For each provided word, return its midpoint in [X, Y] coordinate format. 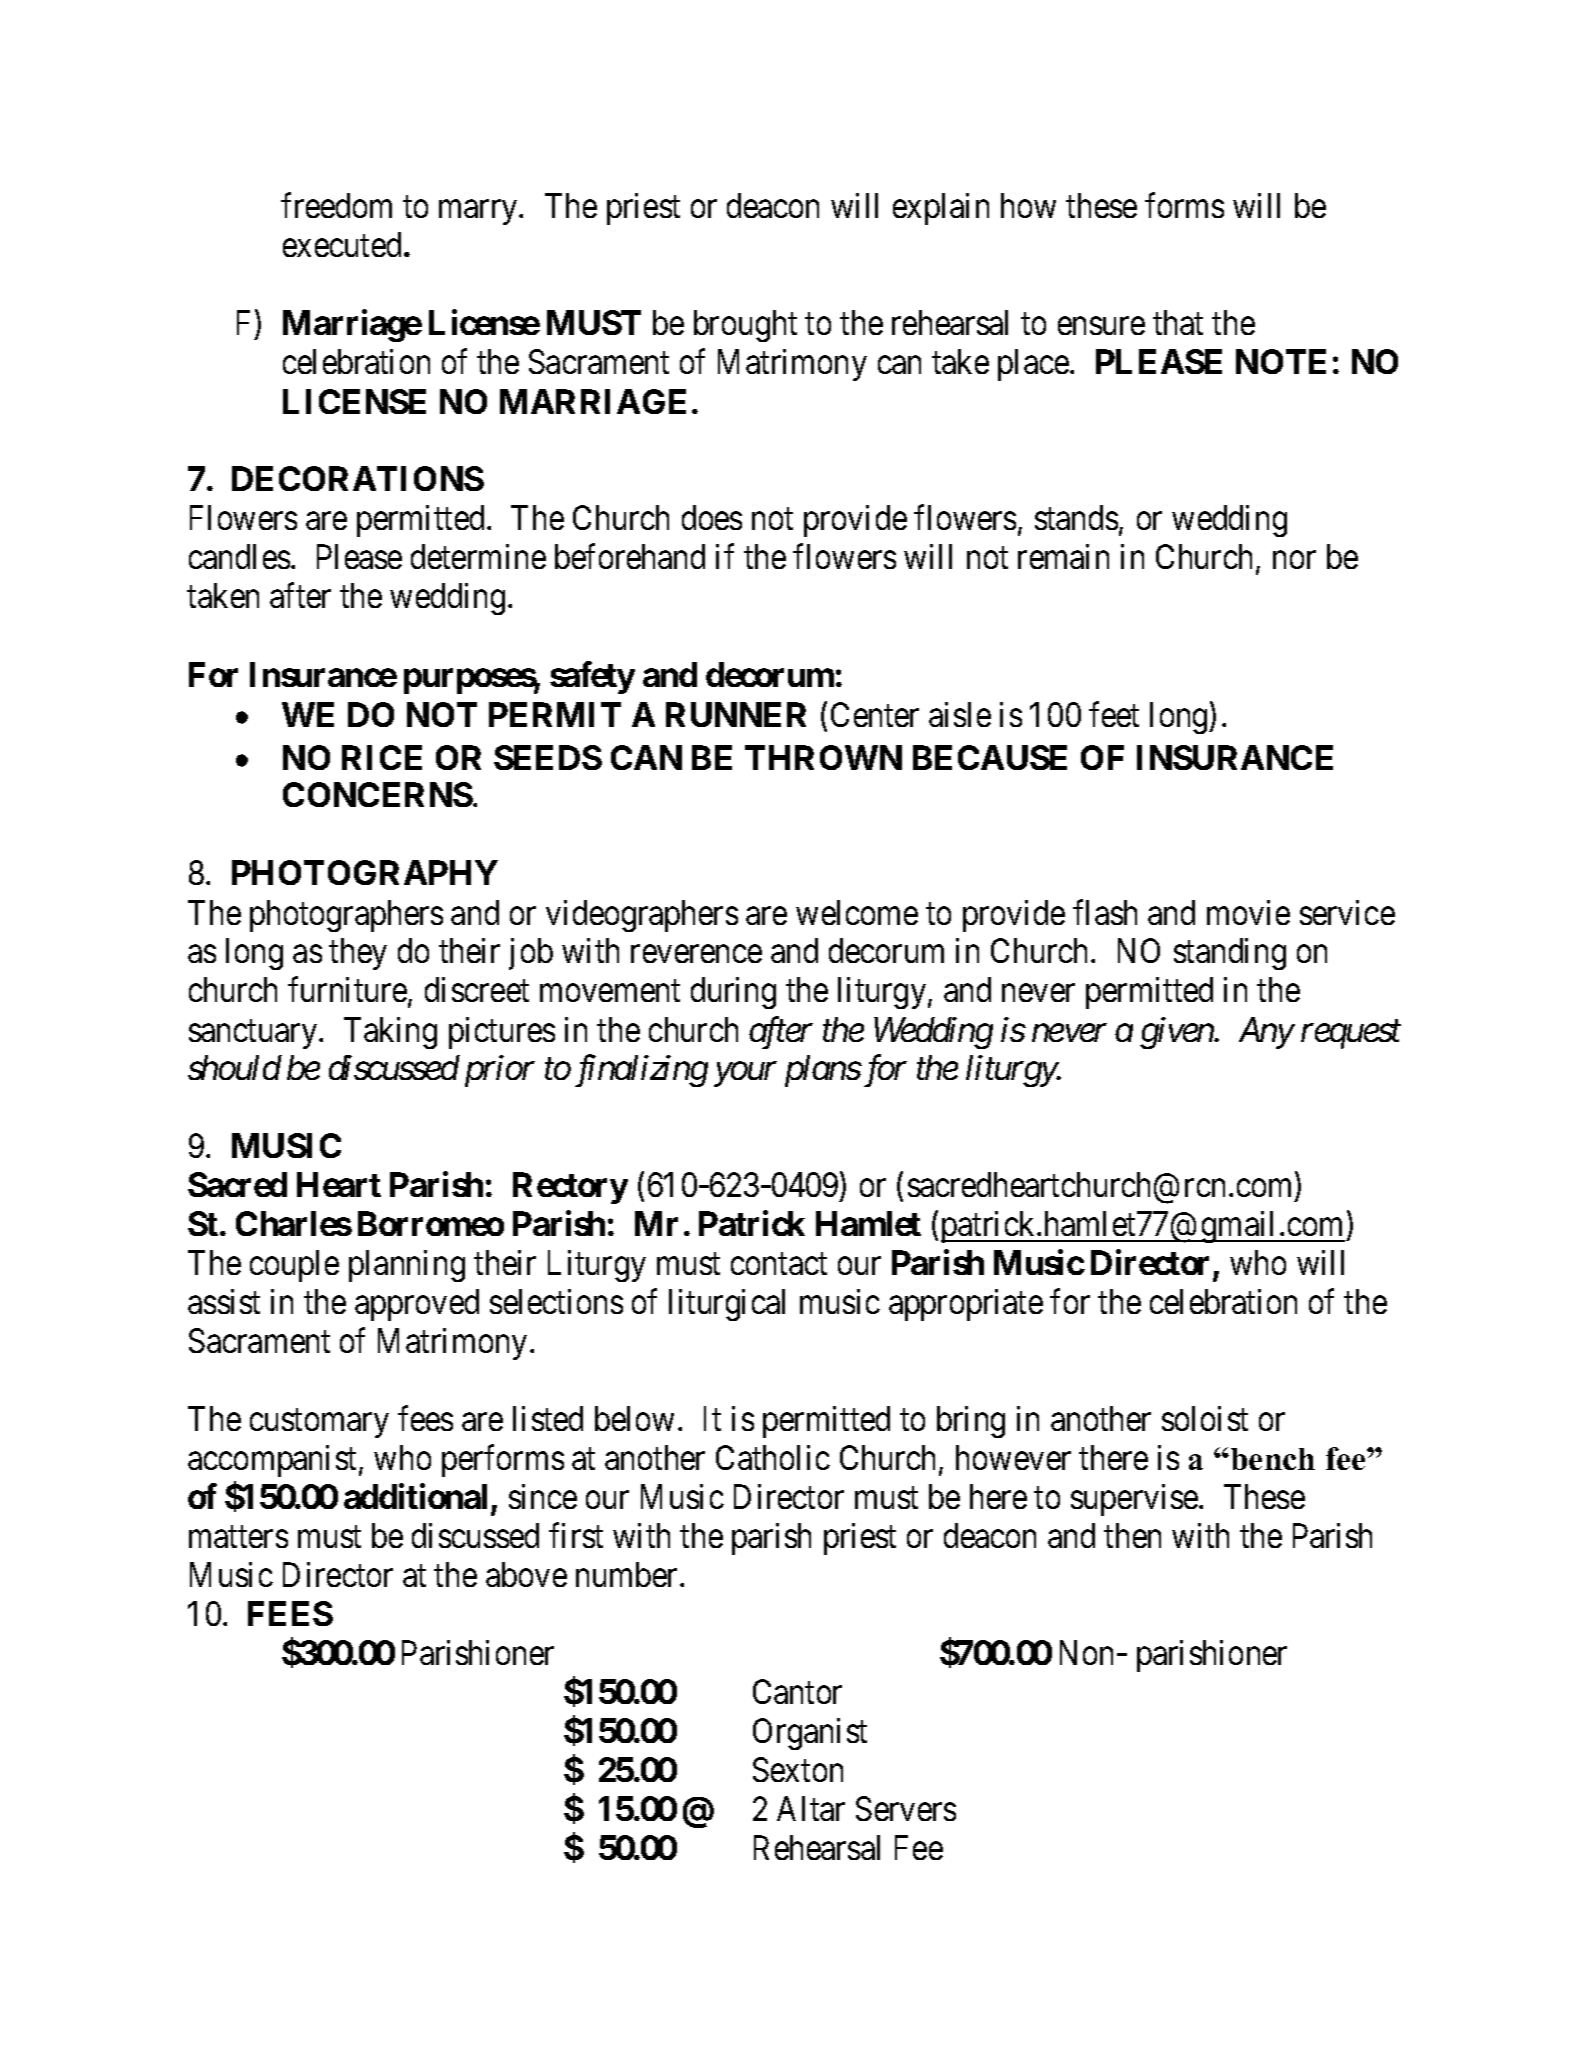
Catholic [773, 1457]
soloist [1205, 1418]
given [1177, 1033]
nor [1294, 560]
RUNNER [736, 714]
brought [745, 326]
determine [478, 556]
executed [342, 244]
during [733, 993]
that [1178, 322]
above [526, 1574]
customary [319, 1424]
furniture [348, 991]
